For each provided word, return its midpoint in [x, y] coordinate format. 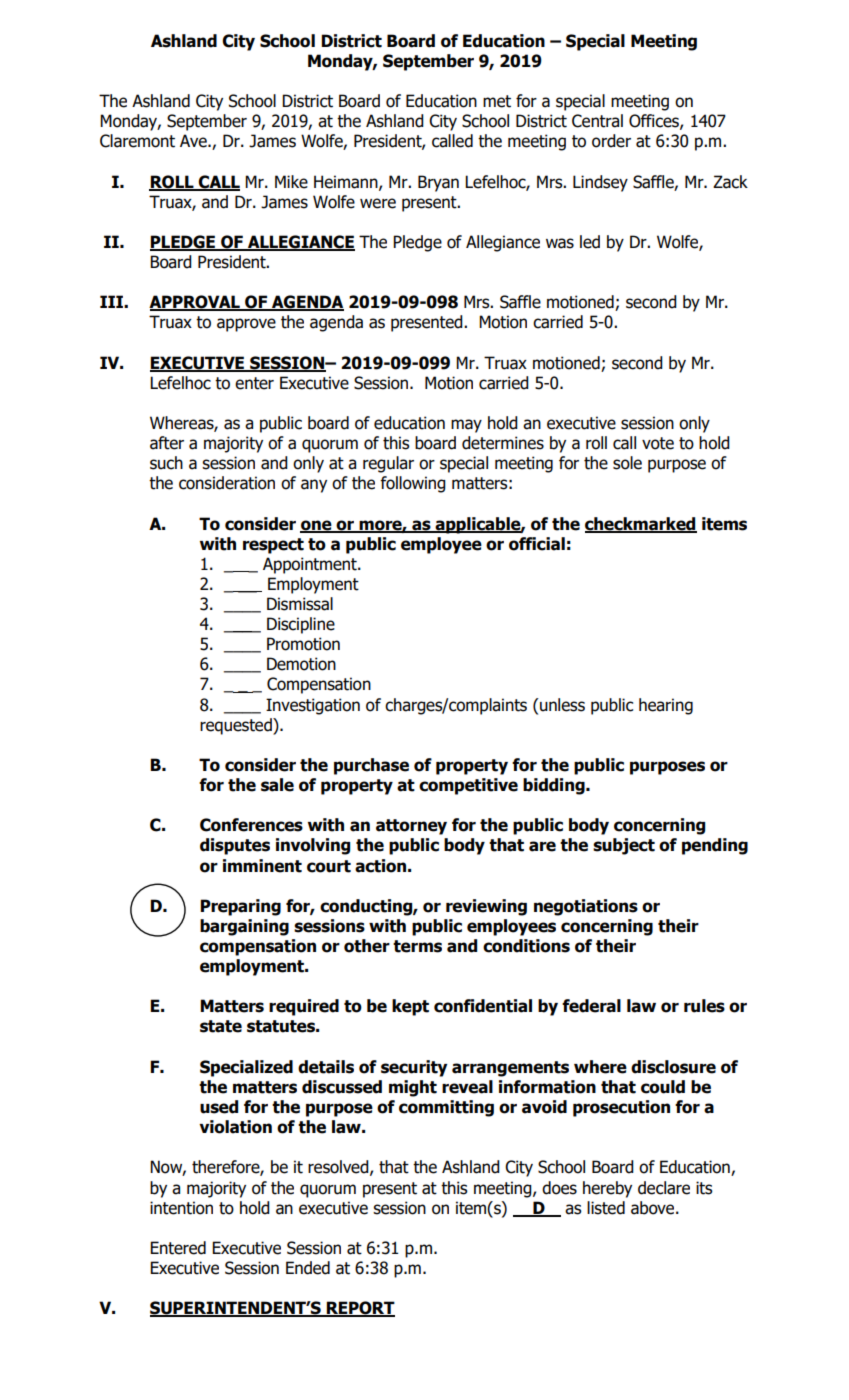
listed [606, 1208]
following [413, 484]
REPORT [360, 1309]
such [166, 463]
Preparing [240, 907]
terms [417, 946]
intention [181, 1208]
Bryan [438, 183]
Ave [194, 141]
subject [624, 846]
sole [627, 463]
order [611, 141]
